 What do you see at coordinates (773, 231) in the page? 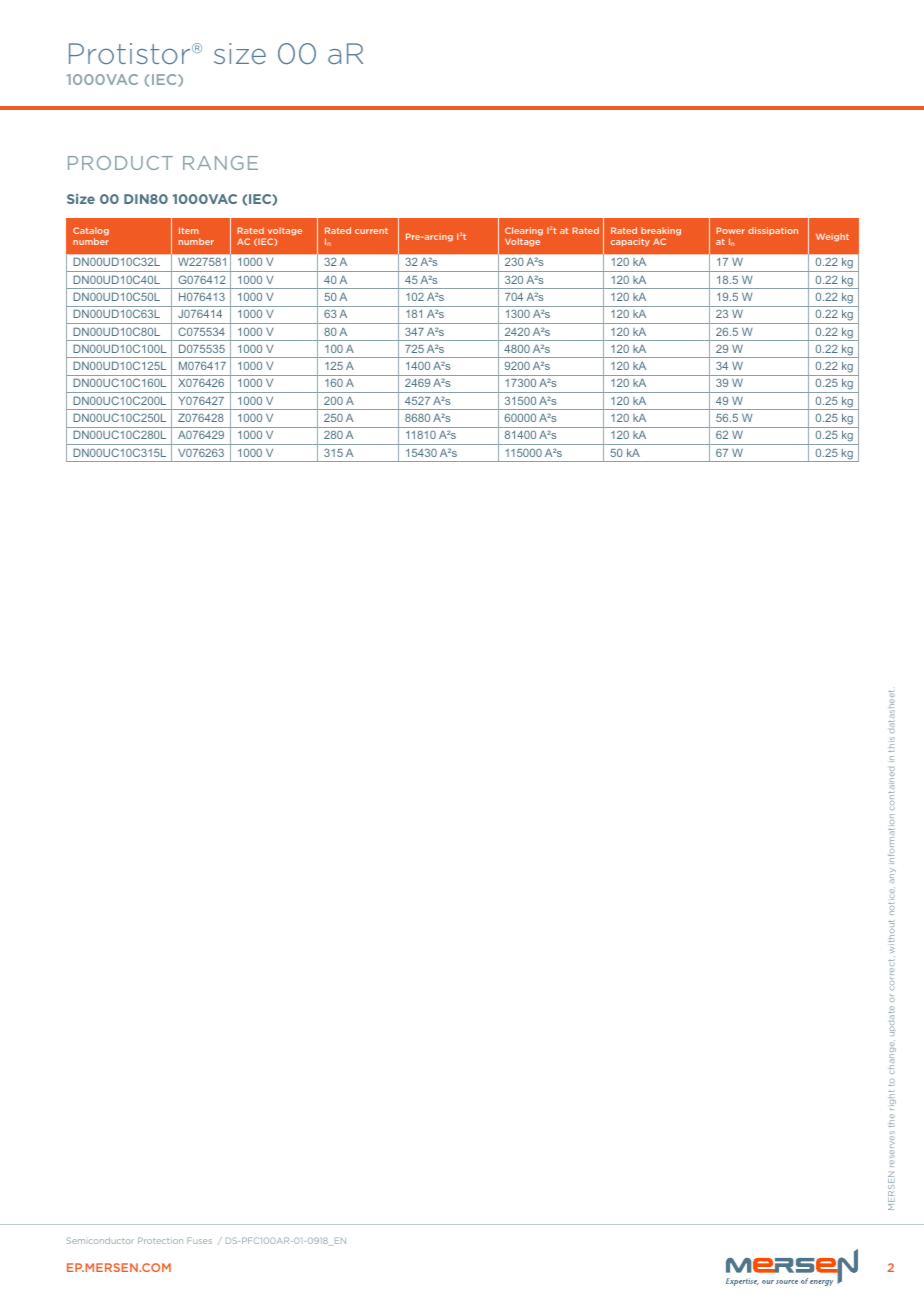
I see `dissipation` at bounding box center [773, 231].
